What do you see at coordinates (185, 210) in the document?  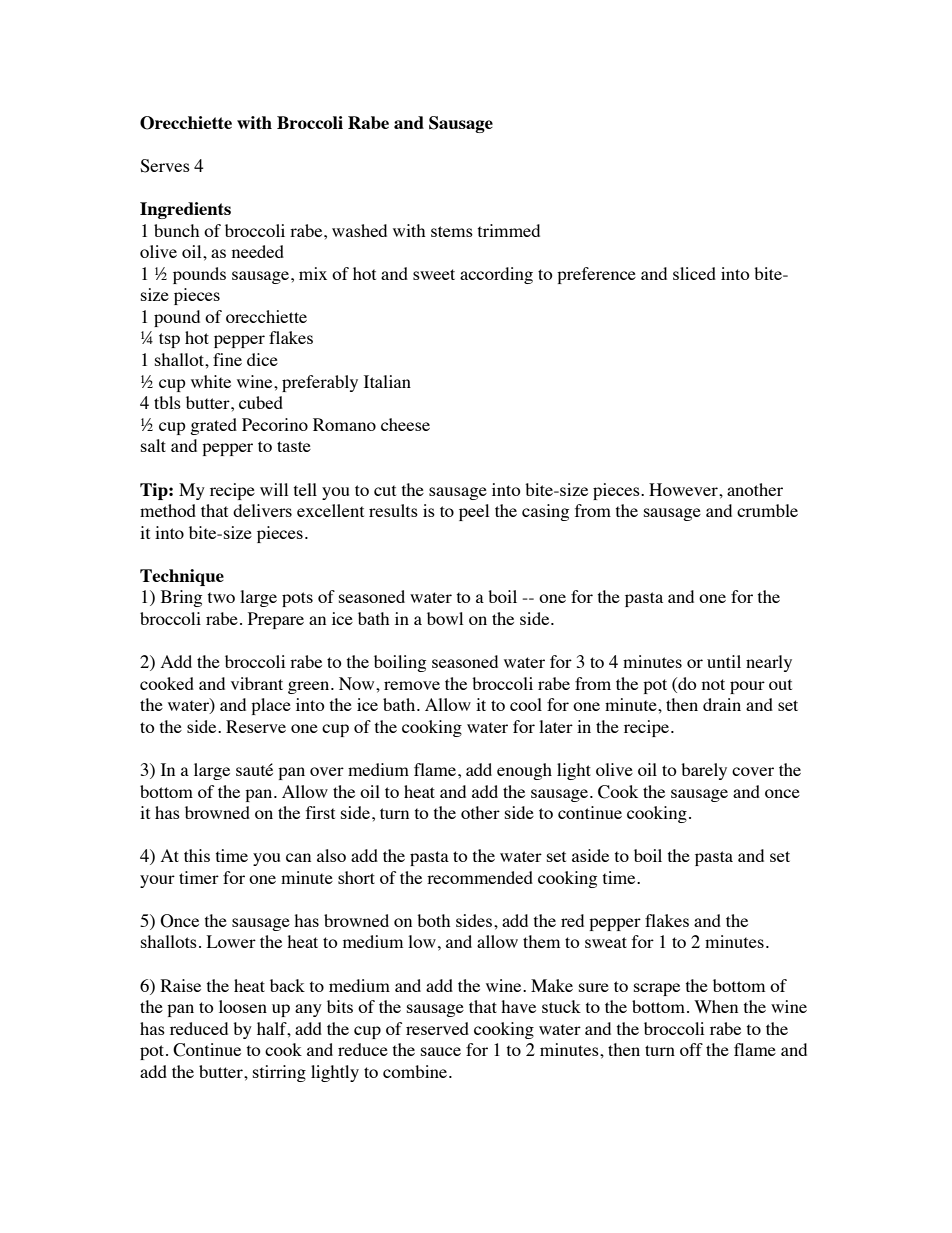 I see `Ingredients` at bounding box center [185, 210].
